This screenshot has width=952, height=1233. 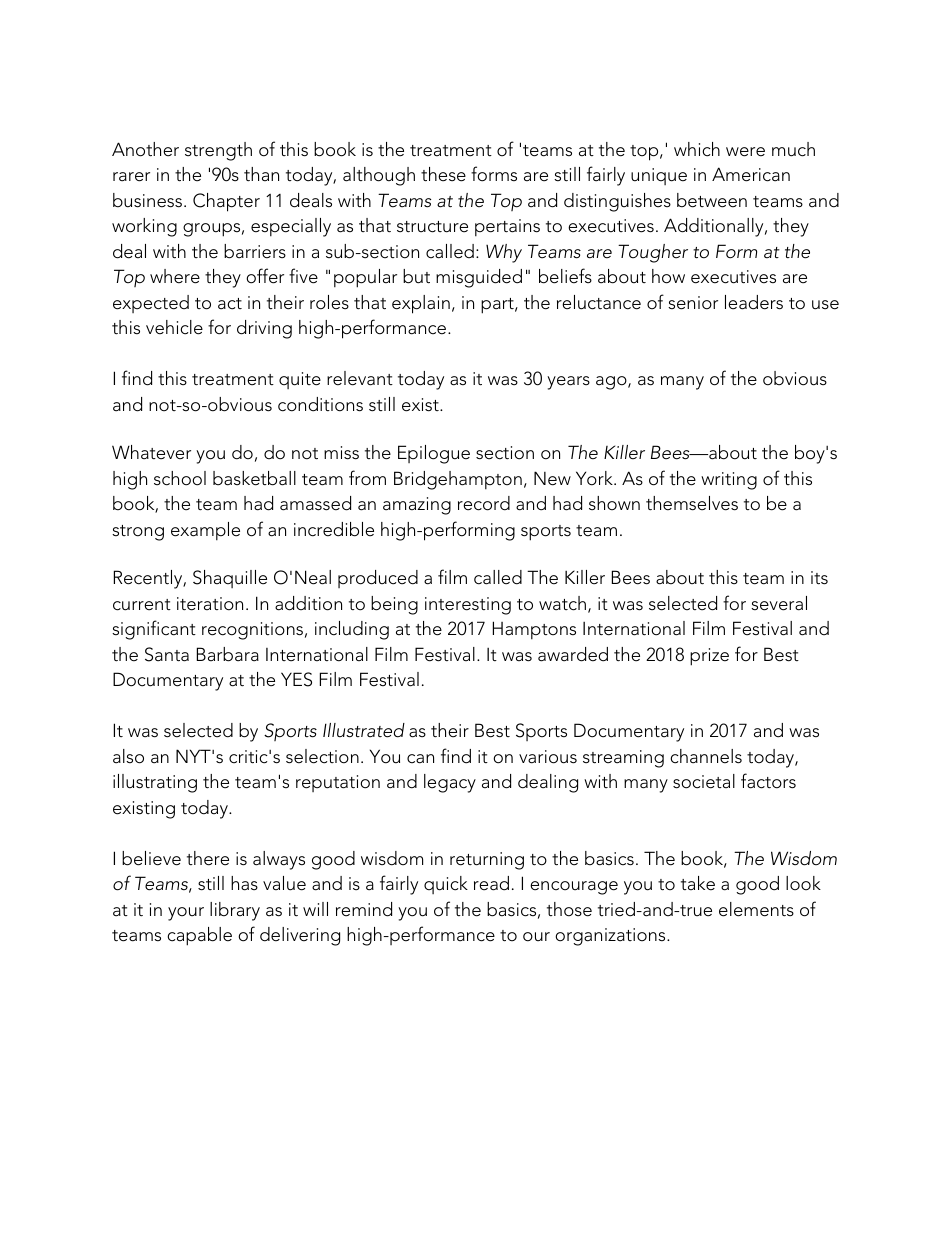 I want to click on school, so click(x=180, y=478).
